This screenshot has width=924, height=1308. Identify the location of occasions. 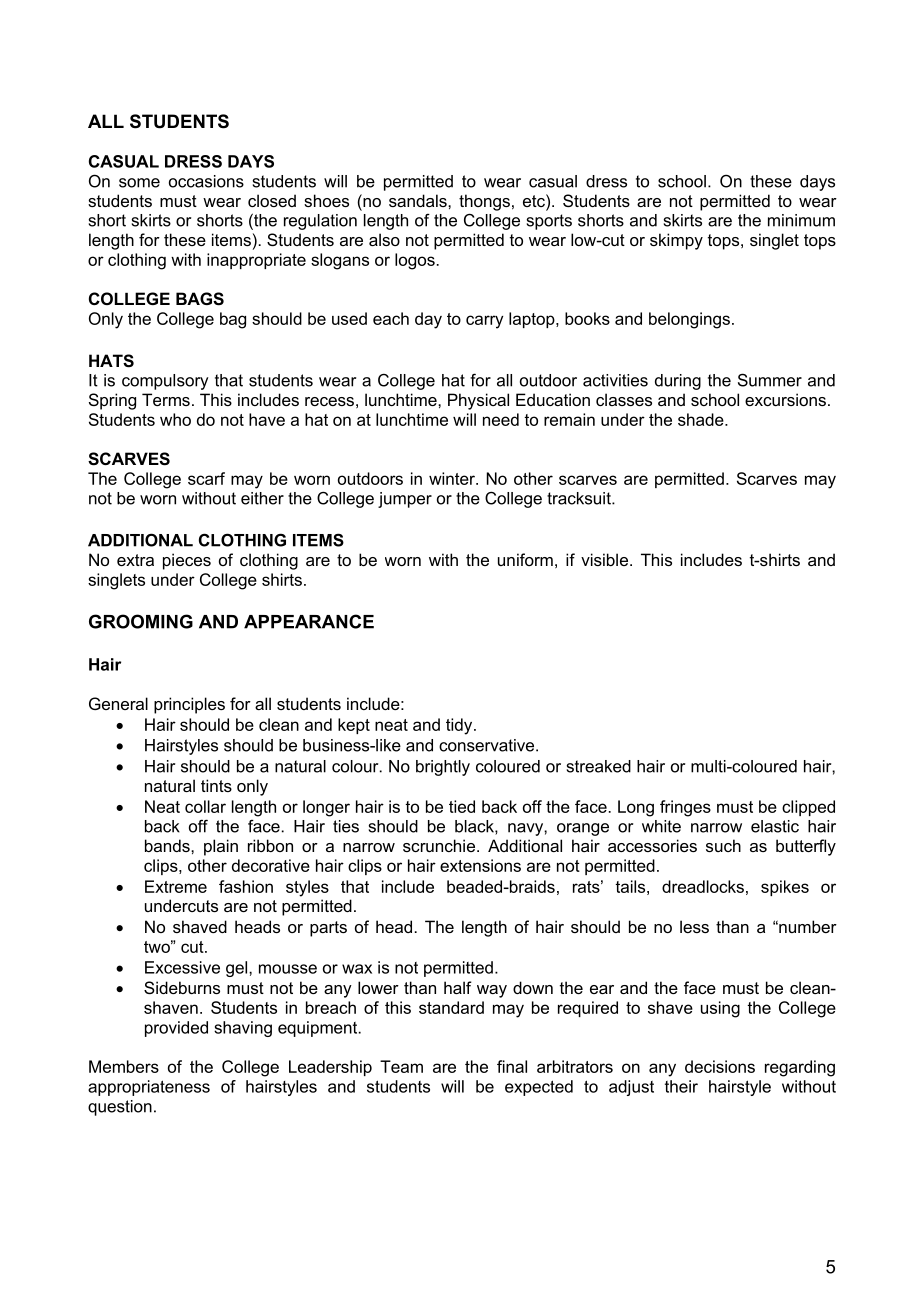
(206, 181).
